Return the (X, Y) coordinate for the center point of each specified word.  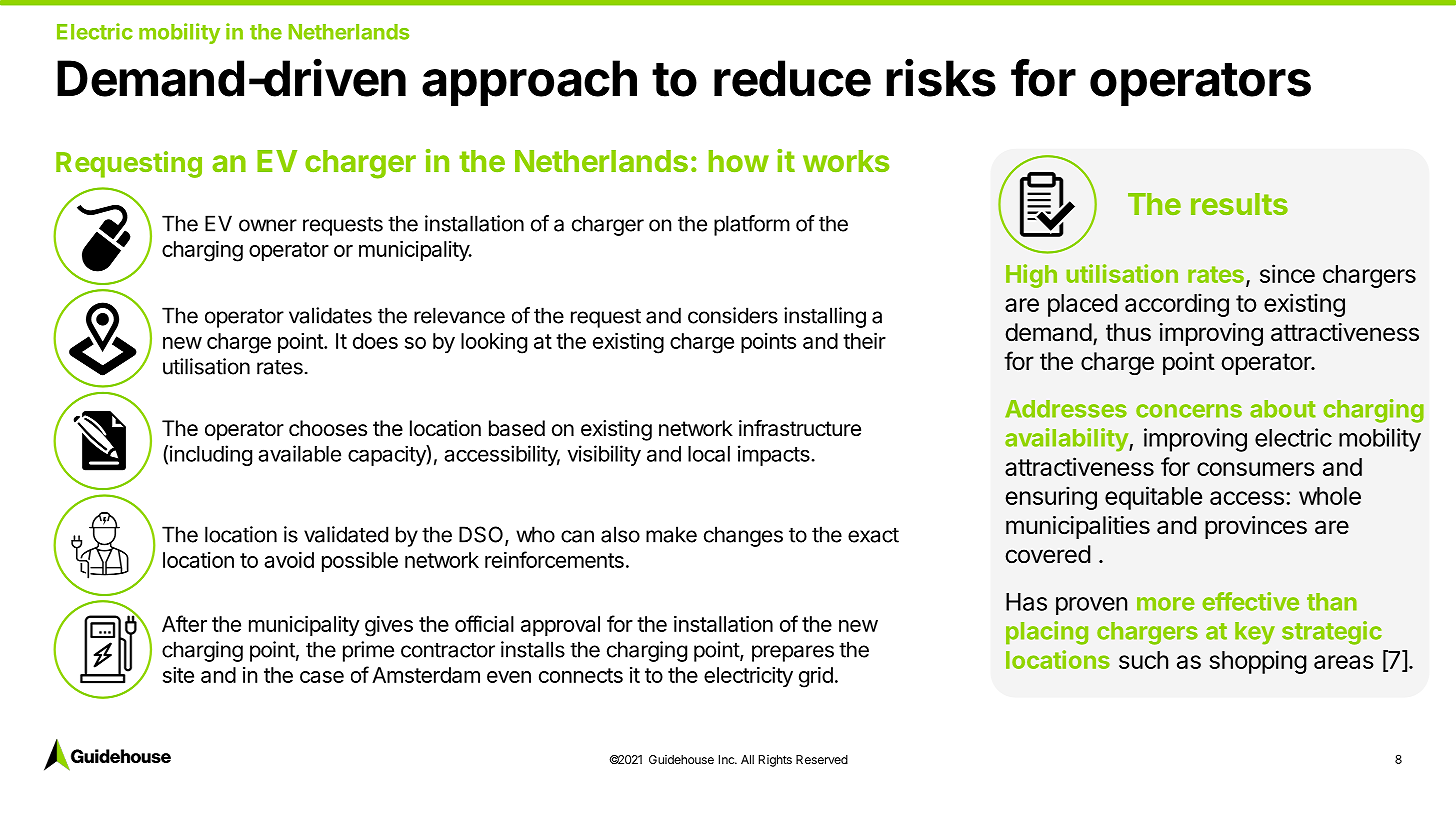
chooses (328, 428)
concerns (1189, 411)
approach (529, 83)
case (322, 677)
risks (941, 77)
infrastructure (800, 428)
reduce (792, 78)
